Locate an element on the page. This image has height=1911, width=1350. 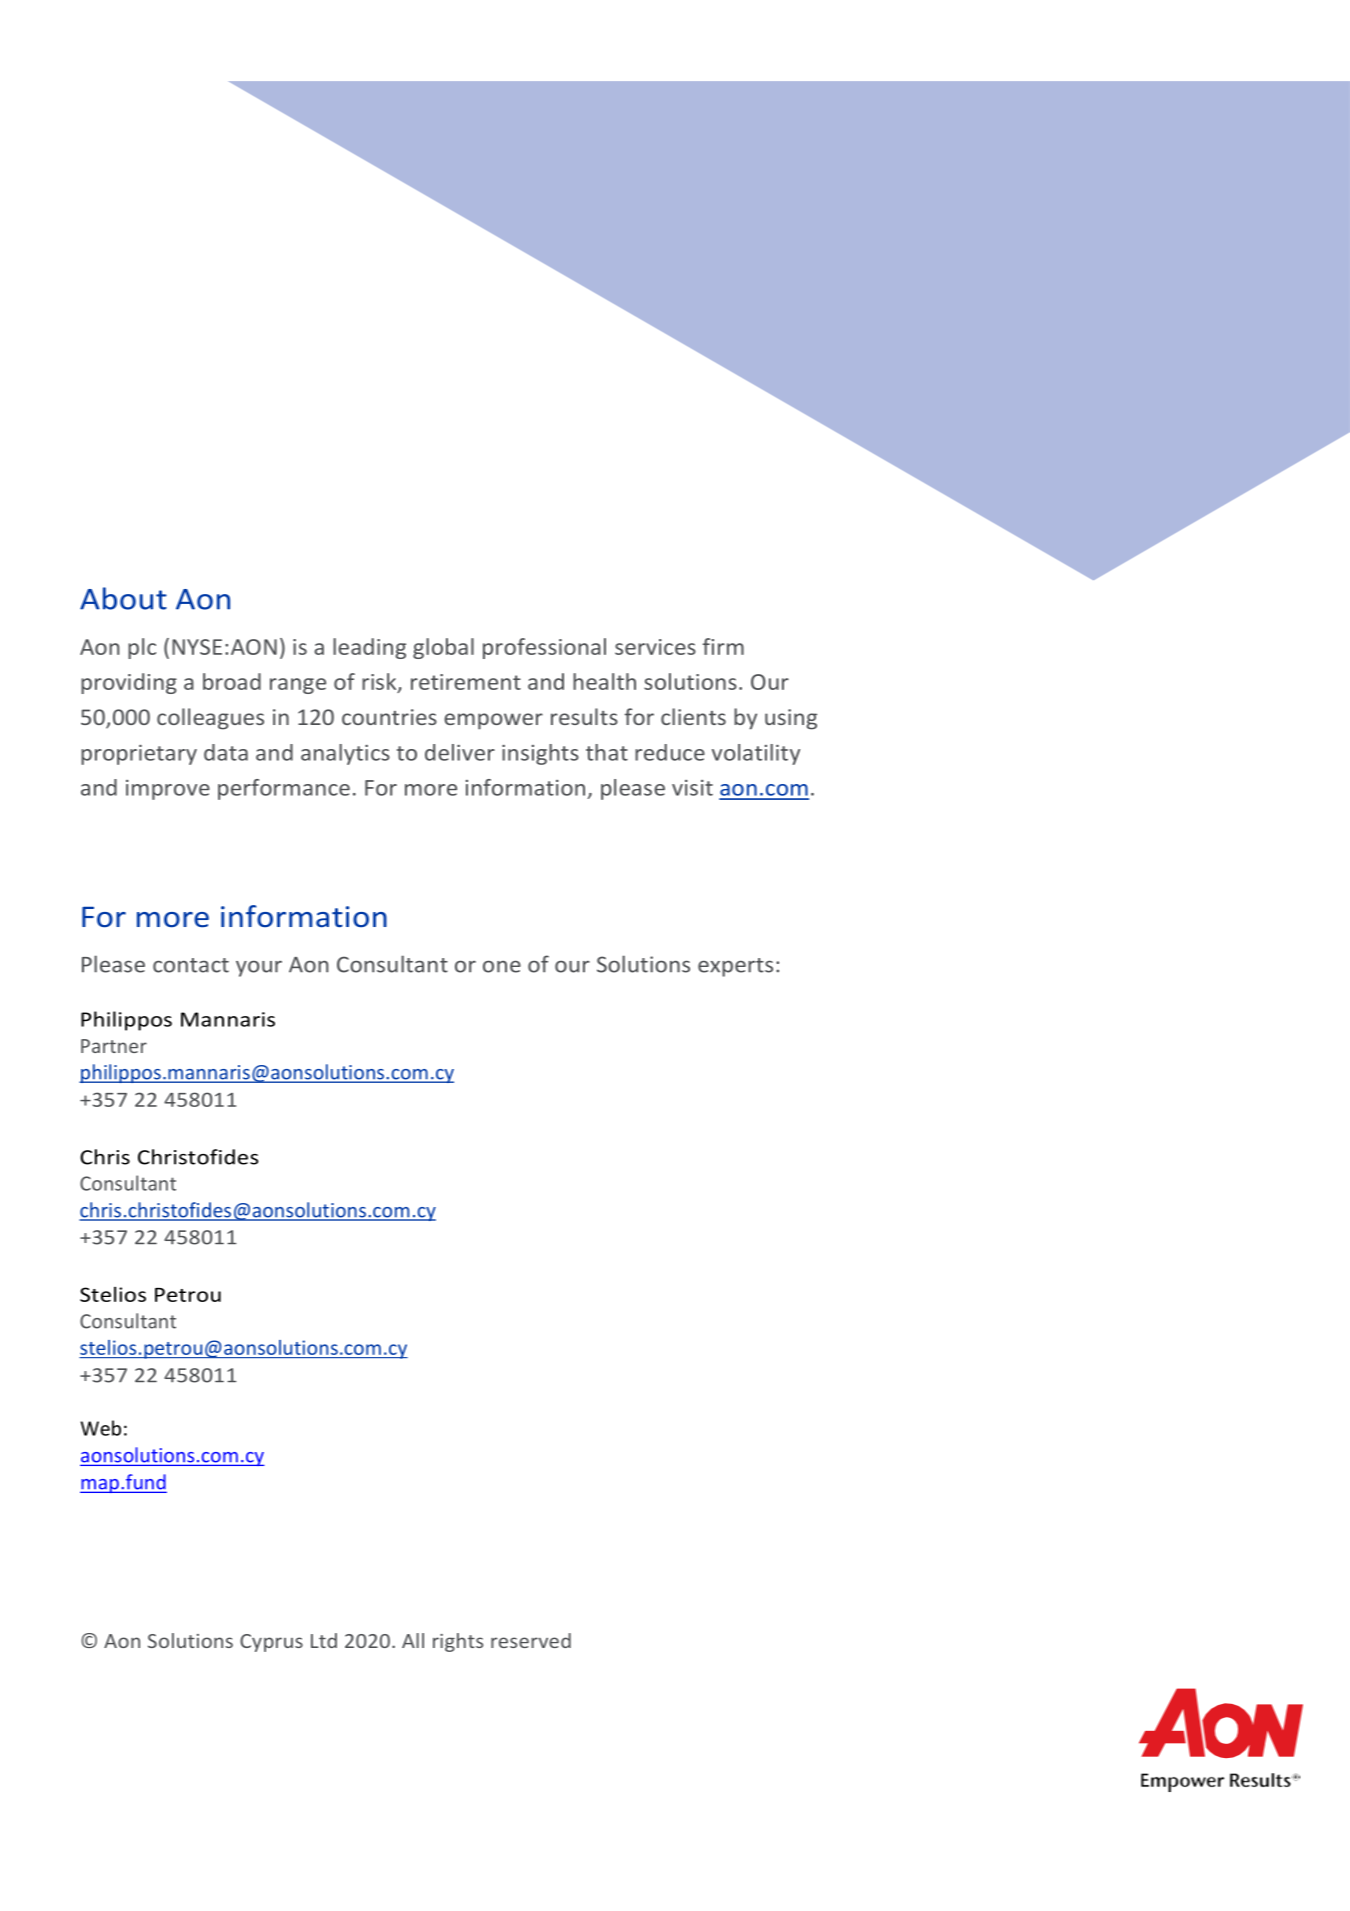
contact is located at coordinates (191, 965).
